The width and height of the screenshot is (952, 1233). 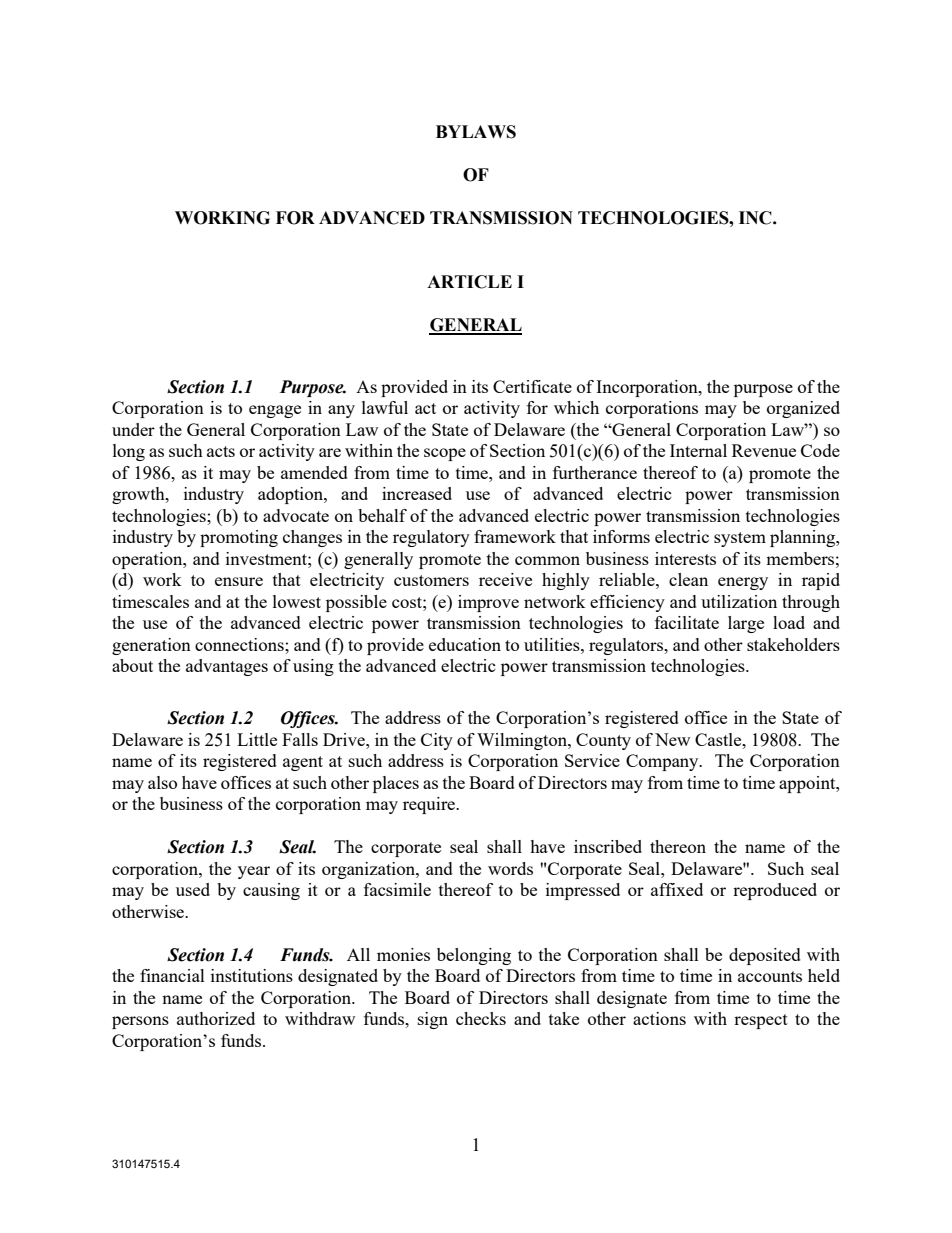 What do you see at coordinates (803, 409) in the screenshot?
I see `organized` at bounding box center [803, 409].
